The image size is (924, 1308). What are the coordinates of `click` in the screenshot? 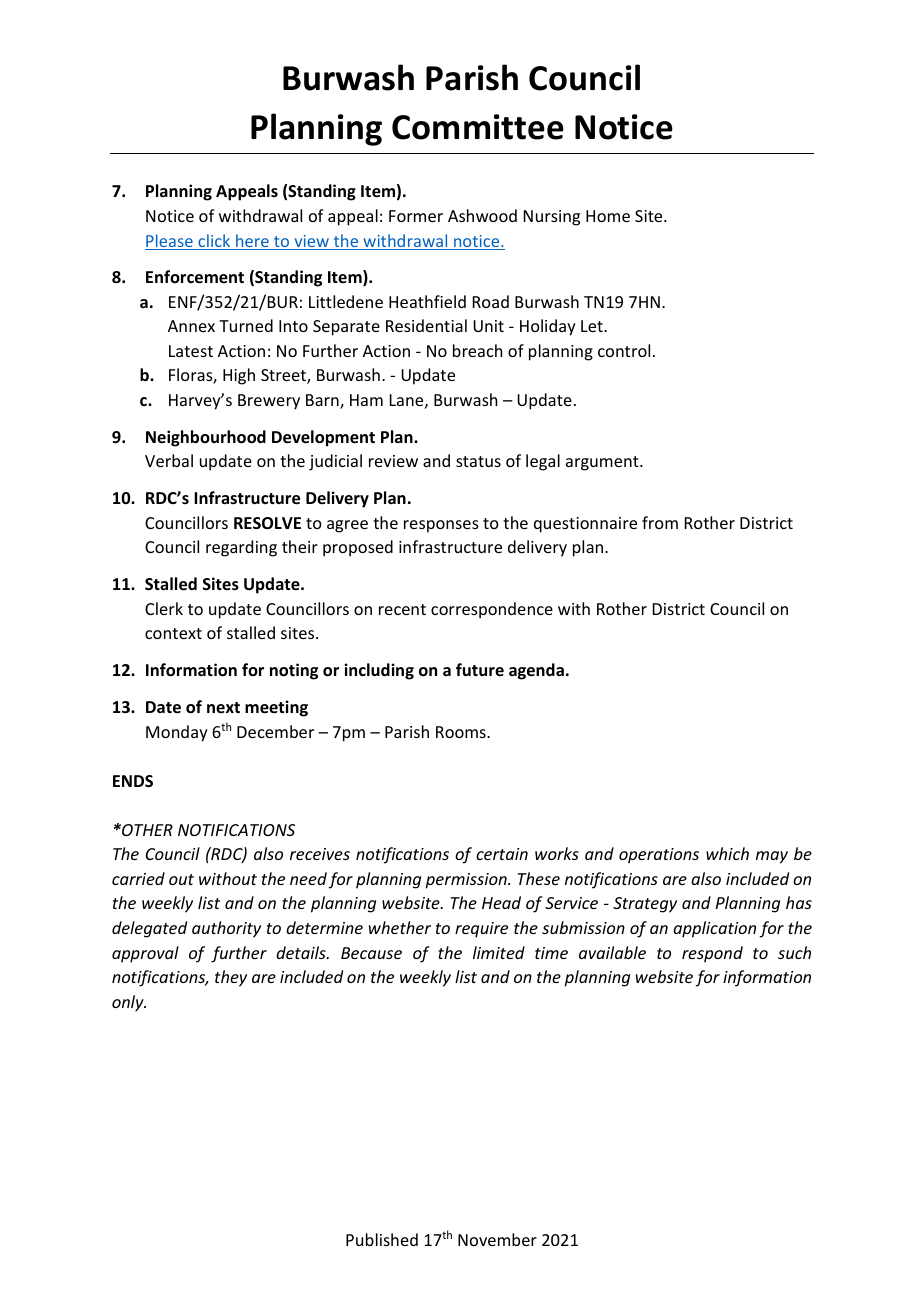 It's located at (214, 242).
